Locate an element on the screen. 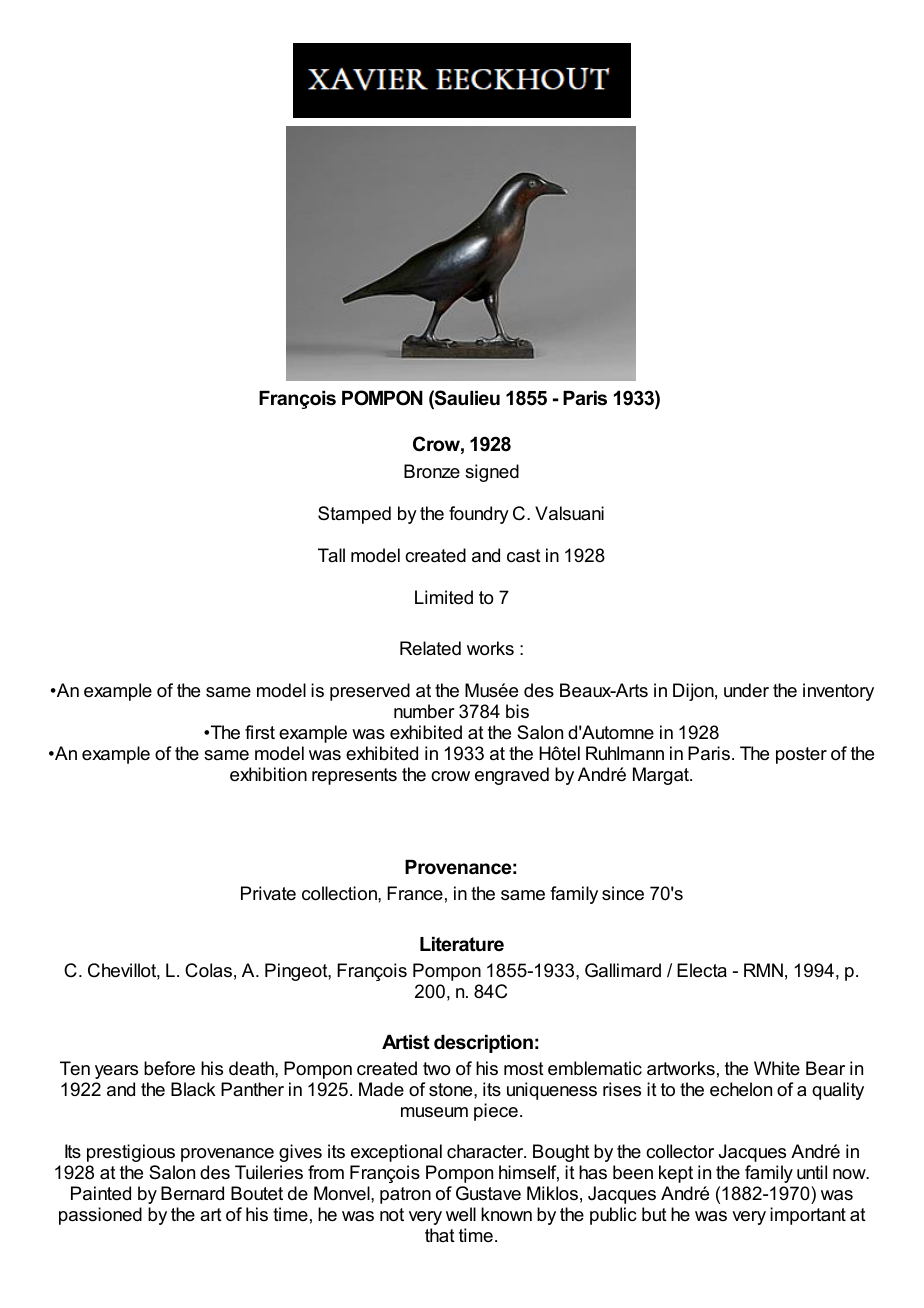 This screenshot has height=1308, width=924. cast is located at coordinates (524, 555).
